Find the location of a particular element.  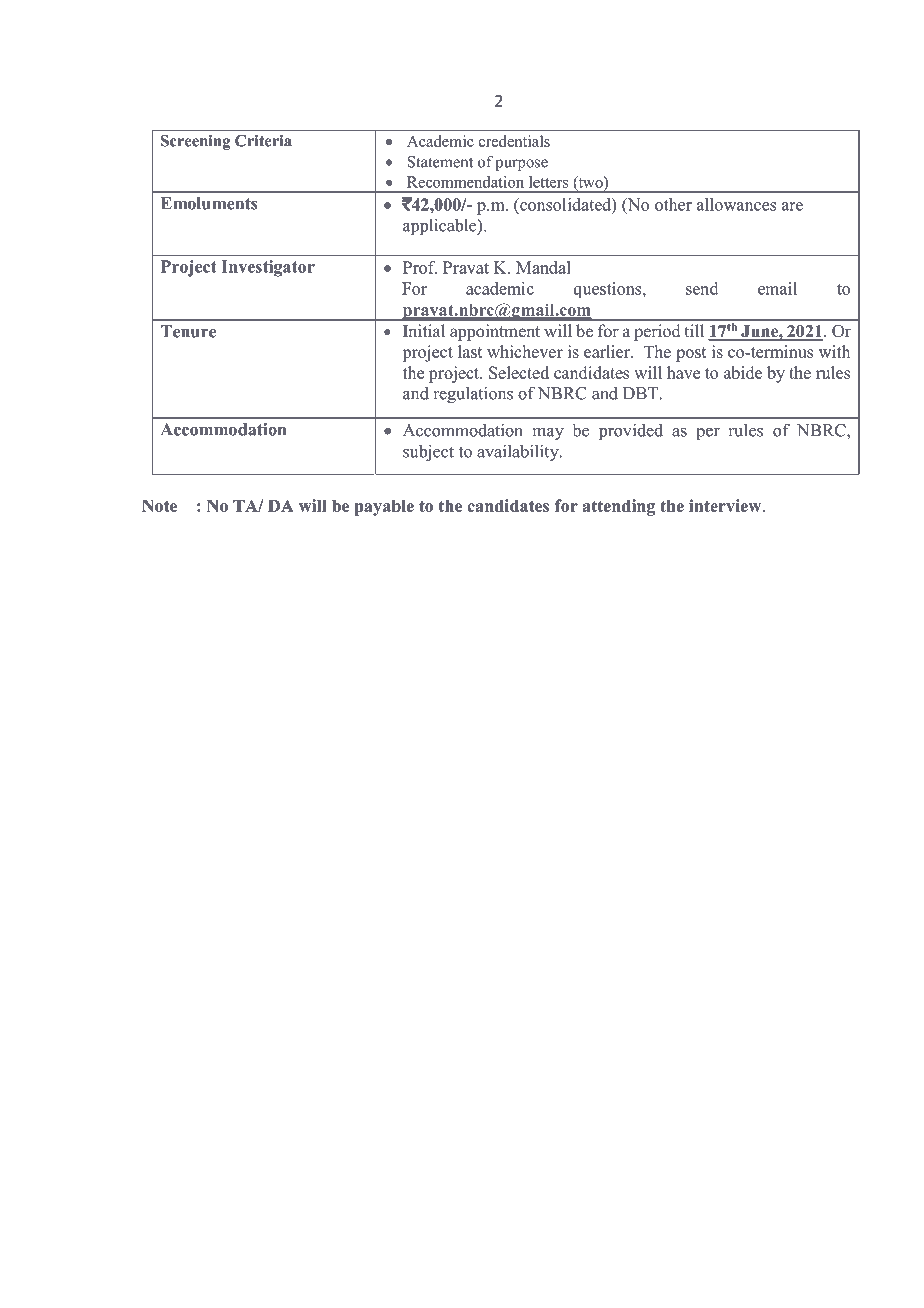

Criteria is located at coordinates (263, 141).
